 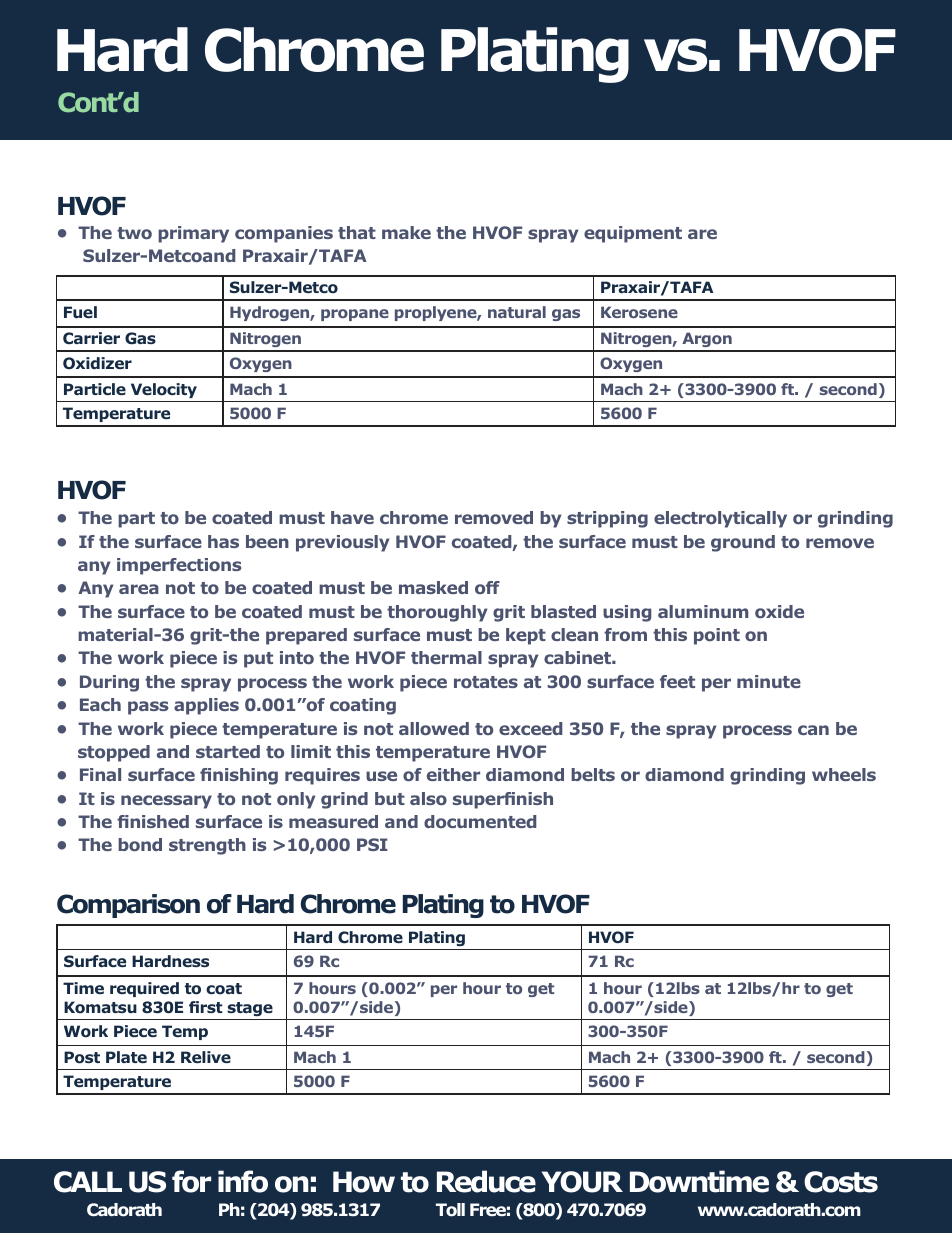 What do you see at coordinates (844, 774) in the document?
I see `wheels` at bounding box center [844, 774].
